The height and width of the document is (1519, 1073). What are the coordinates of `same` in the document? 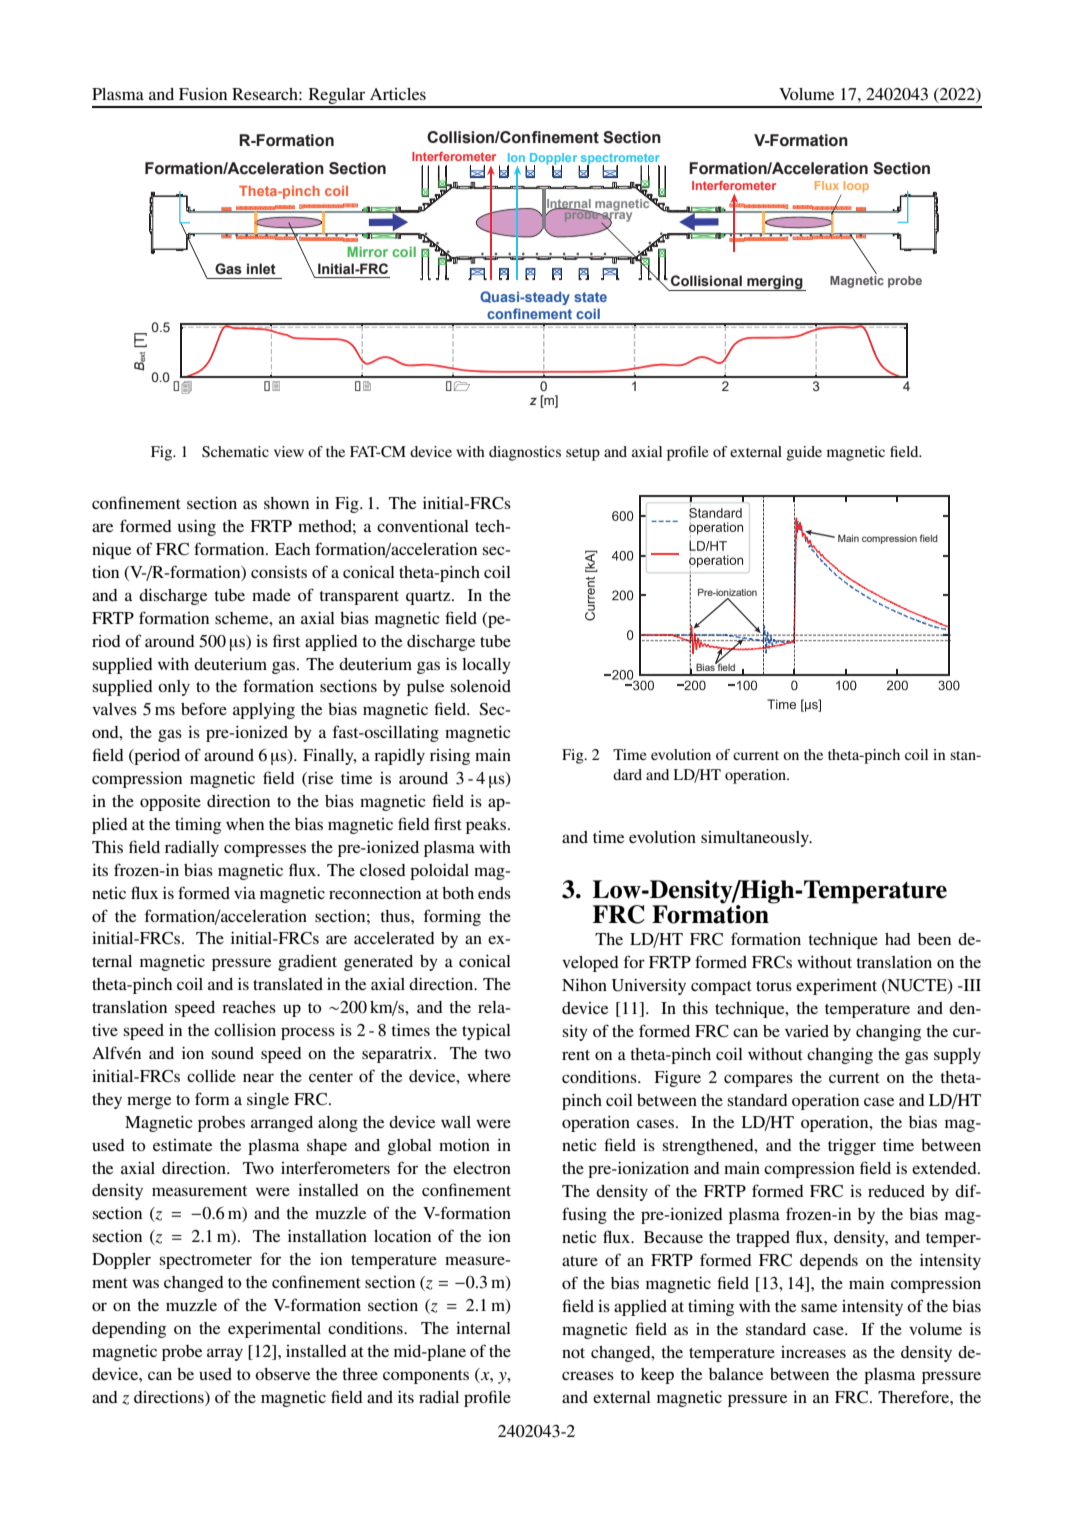 It's located at (819, 1307).
